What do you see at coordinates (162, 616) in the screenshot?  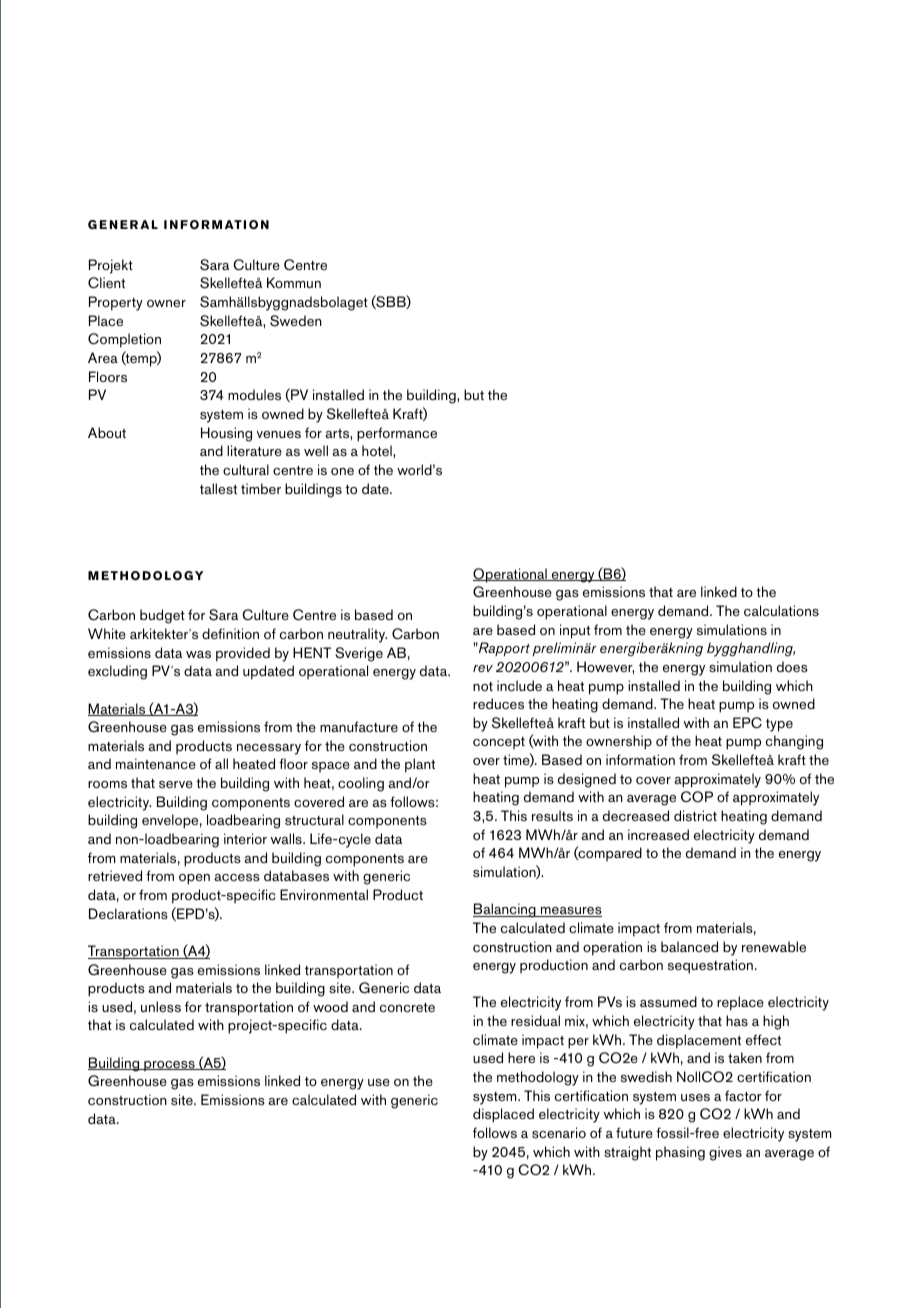 I see `budget` at bounding box center [162, 616].
